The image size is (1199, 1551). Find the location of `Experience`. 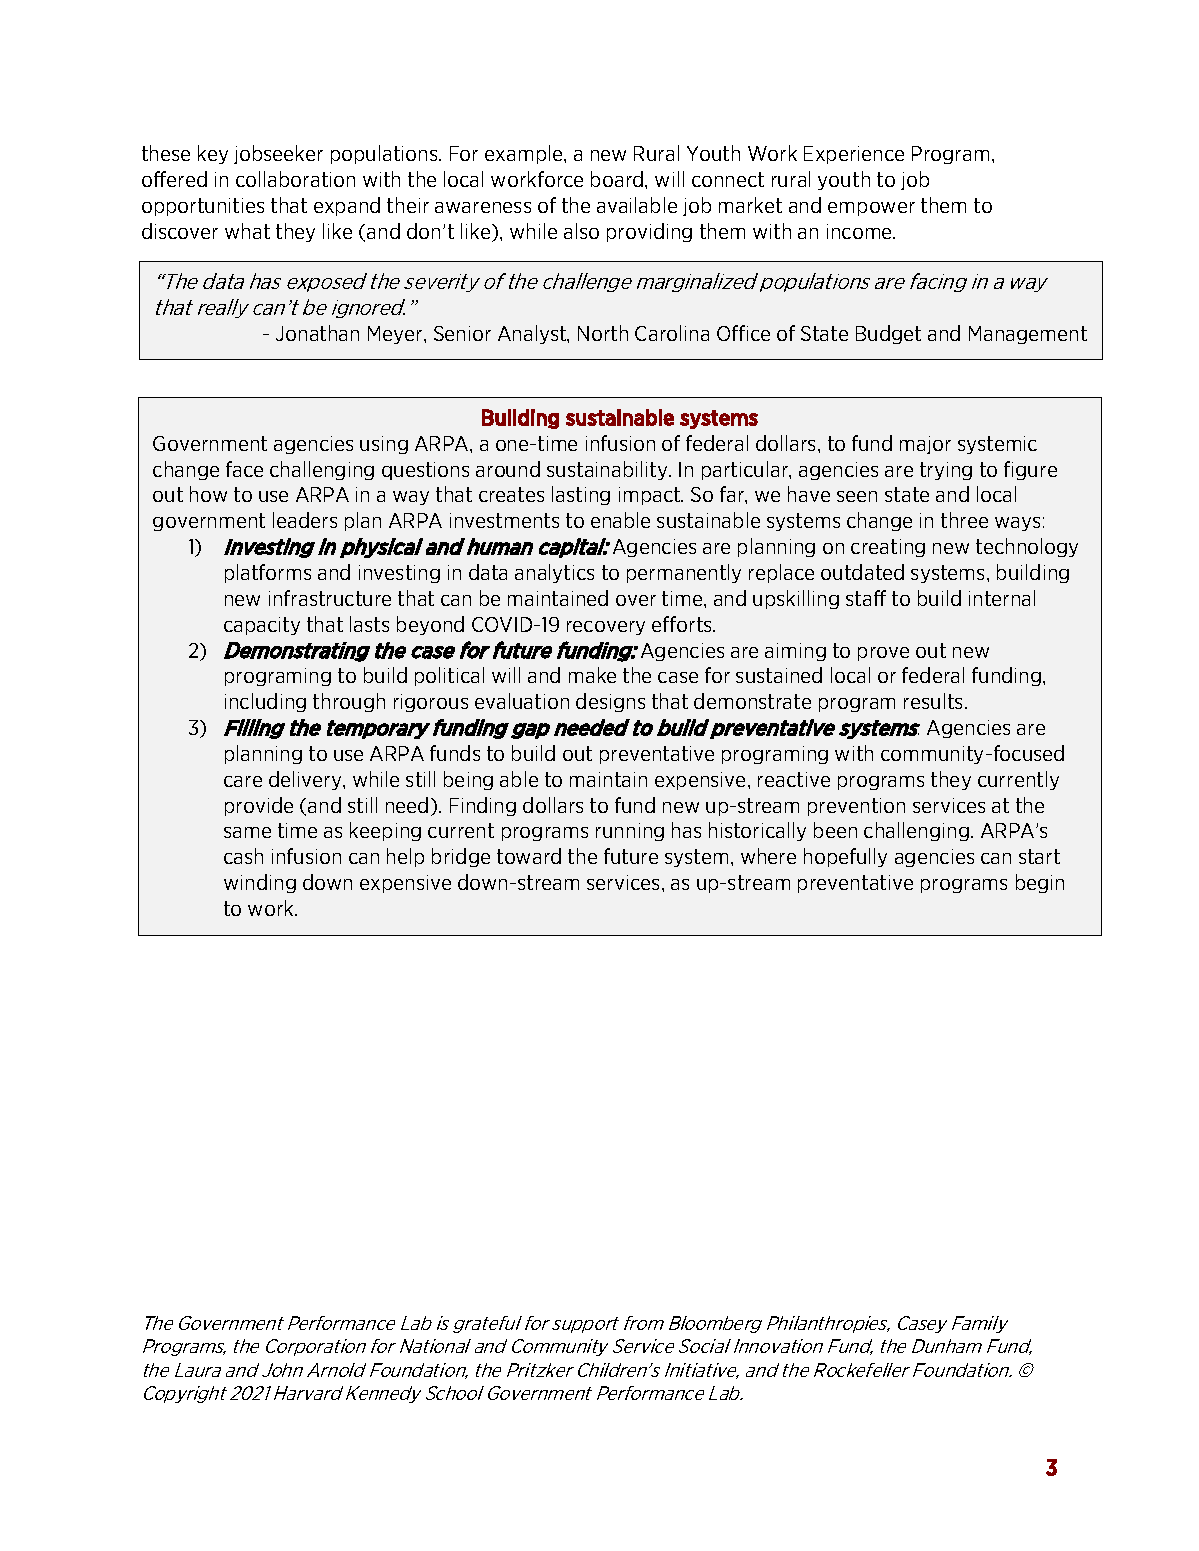

Experience is located at coordinates (854, 155).
